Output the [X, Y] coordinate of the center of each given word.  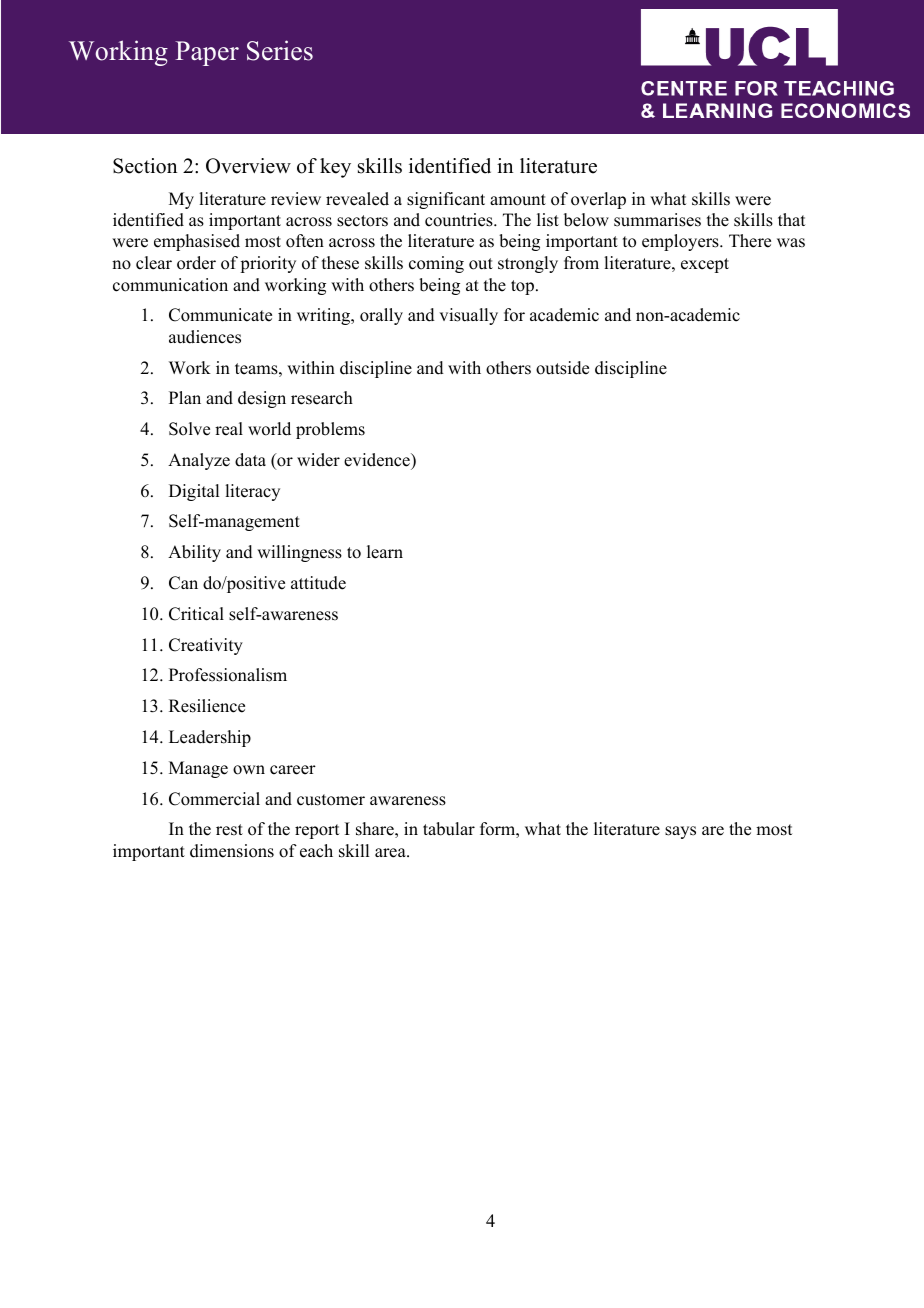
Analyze [199, 461]
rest [229, 830]
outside [562, 368]
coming [436, 264]
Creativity [206, 646]
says [680, 832]
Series [280, 50]
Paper [207, 53]
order [196, 263]
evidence [378, 460]
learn [385, 552]
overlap [598, 200]
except [705, 265]
